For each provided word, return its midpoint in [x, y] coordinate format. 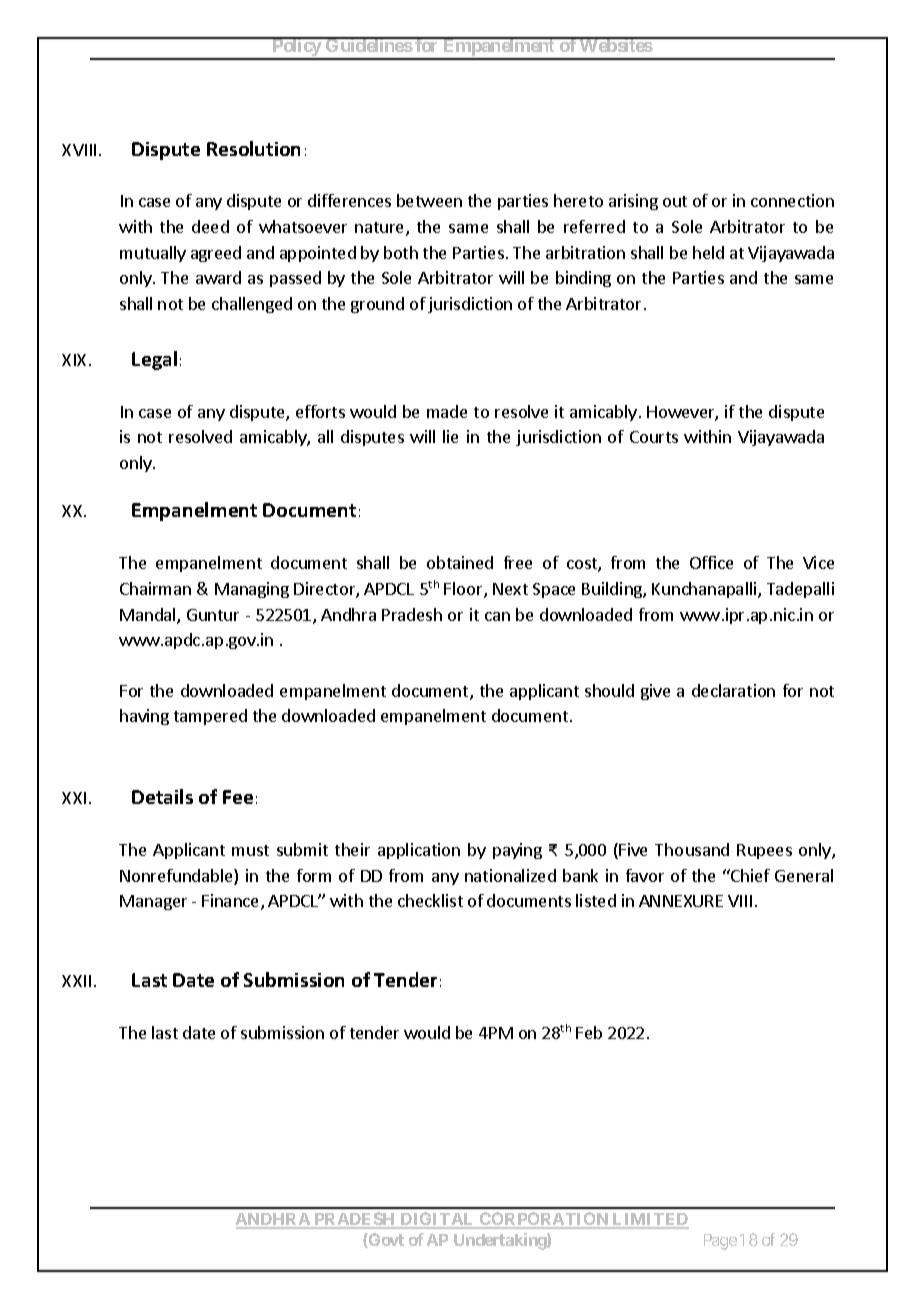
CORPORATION [544, 1220]
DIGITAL [438, 1220]
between [429, 200]
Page [720, 1242]
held [708, 252]
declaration [733, 690]
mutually [153, 254]
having [144, 717]
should [609, 690]
